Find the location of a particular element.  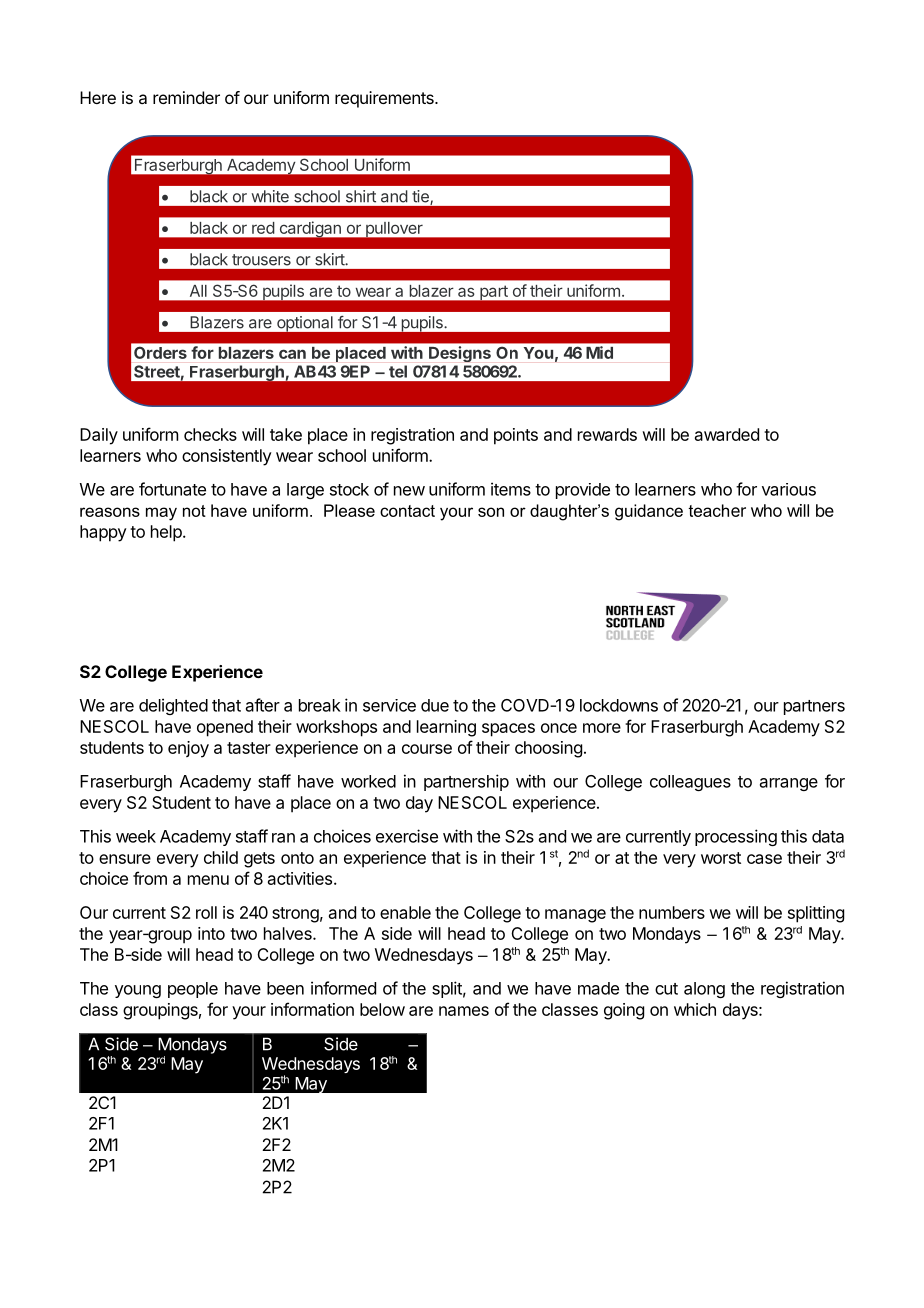

reminder is located at coordinates (186, 97).
